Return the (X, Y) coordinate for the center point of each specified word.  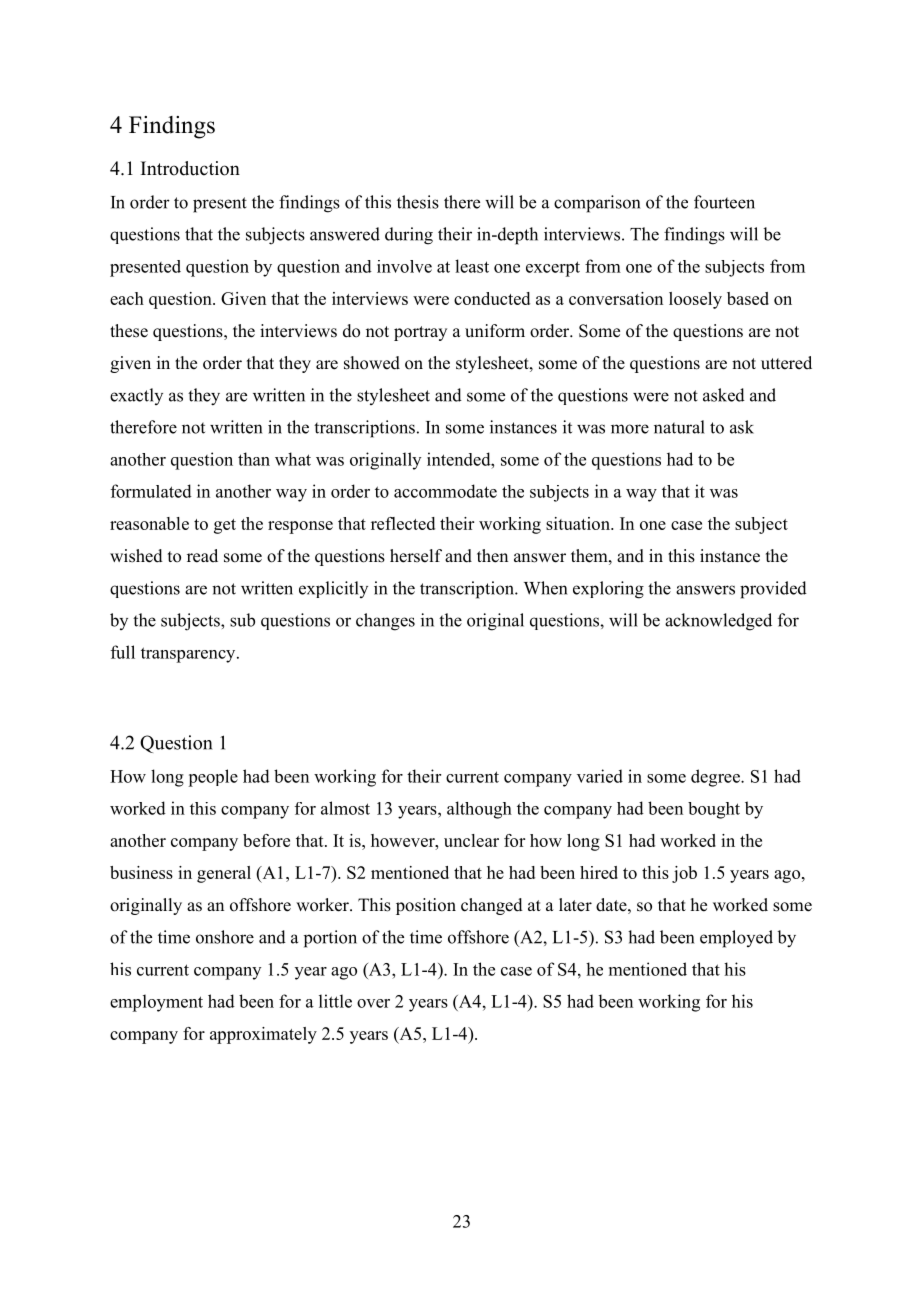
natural (679, 427)
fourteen (724, 202)
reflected (403, 523)
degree (716, 778)
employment (156, 1003)
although (479, 810)
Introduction (190, 168)
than (254, 459)
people (213, 778)
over (373, 1003)
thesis (418, 202)
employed (736, 939)
